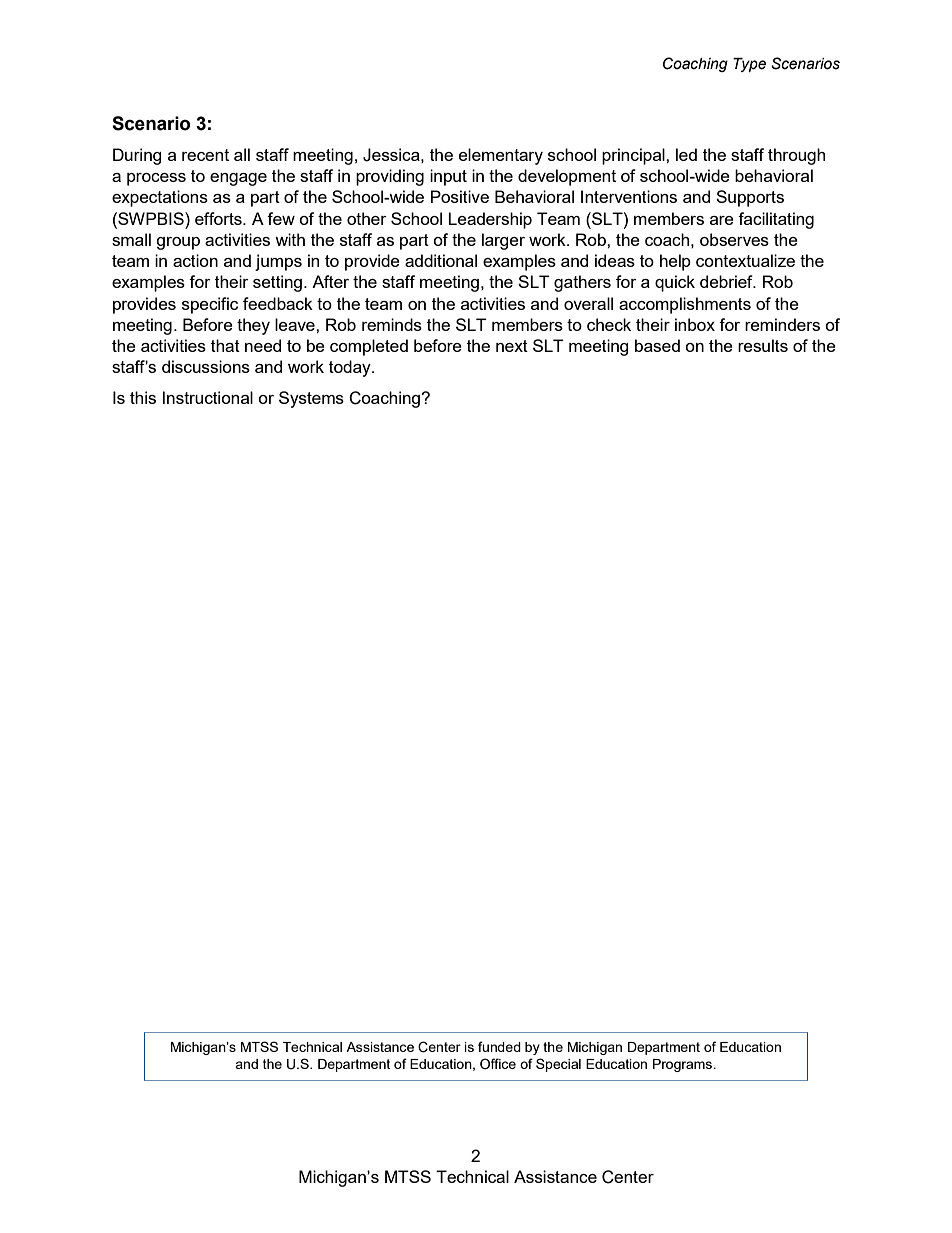 Image resolution: width=952 pixels, height=1233 pixels. Describe the element at coordinates (695, 324) in the image. I see `inbox` at that location.
